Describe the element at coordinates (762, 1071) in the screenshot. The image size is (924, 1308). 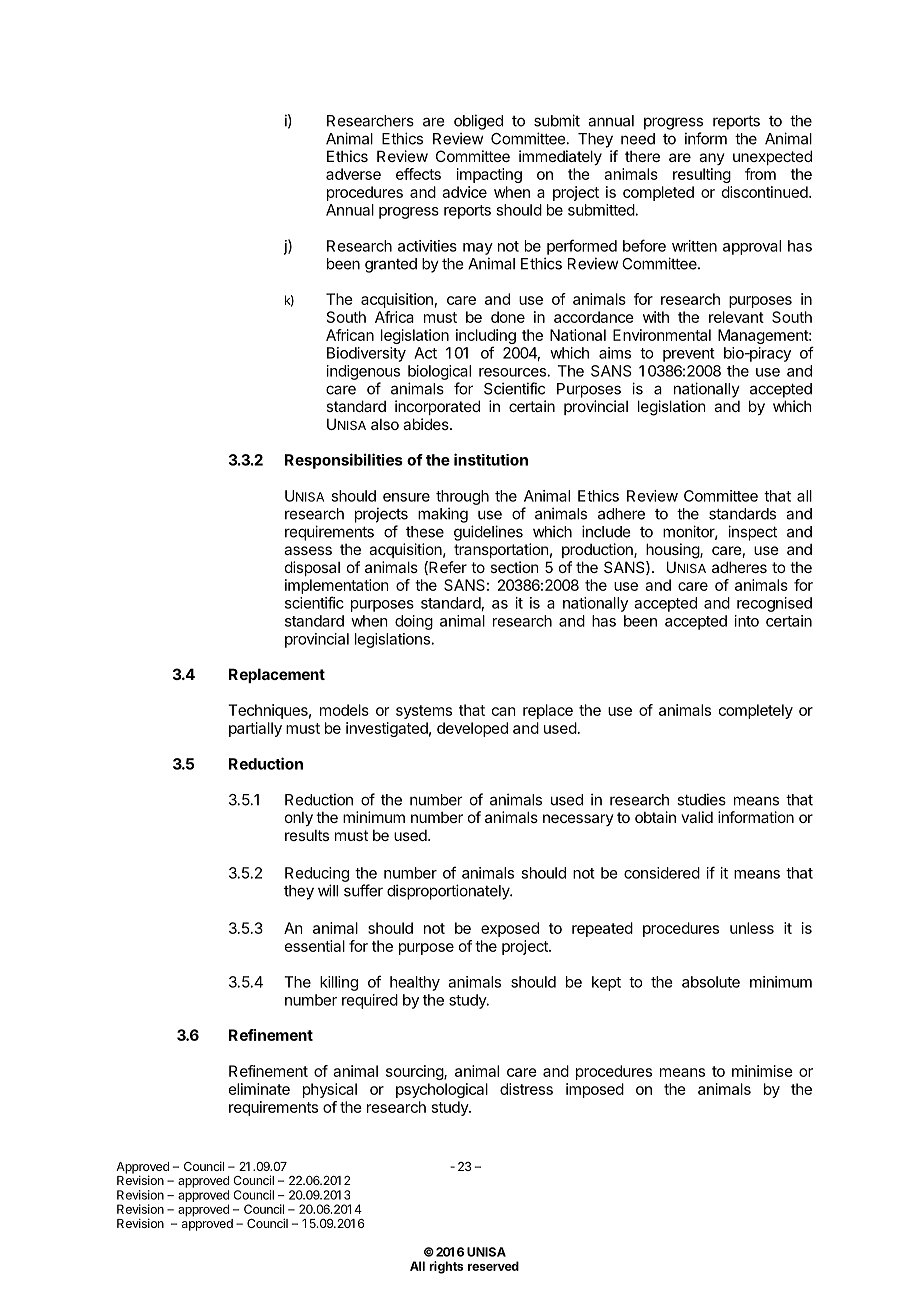
I see `minimise` at that location.
